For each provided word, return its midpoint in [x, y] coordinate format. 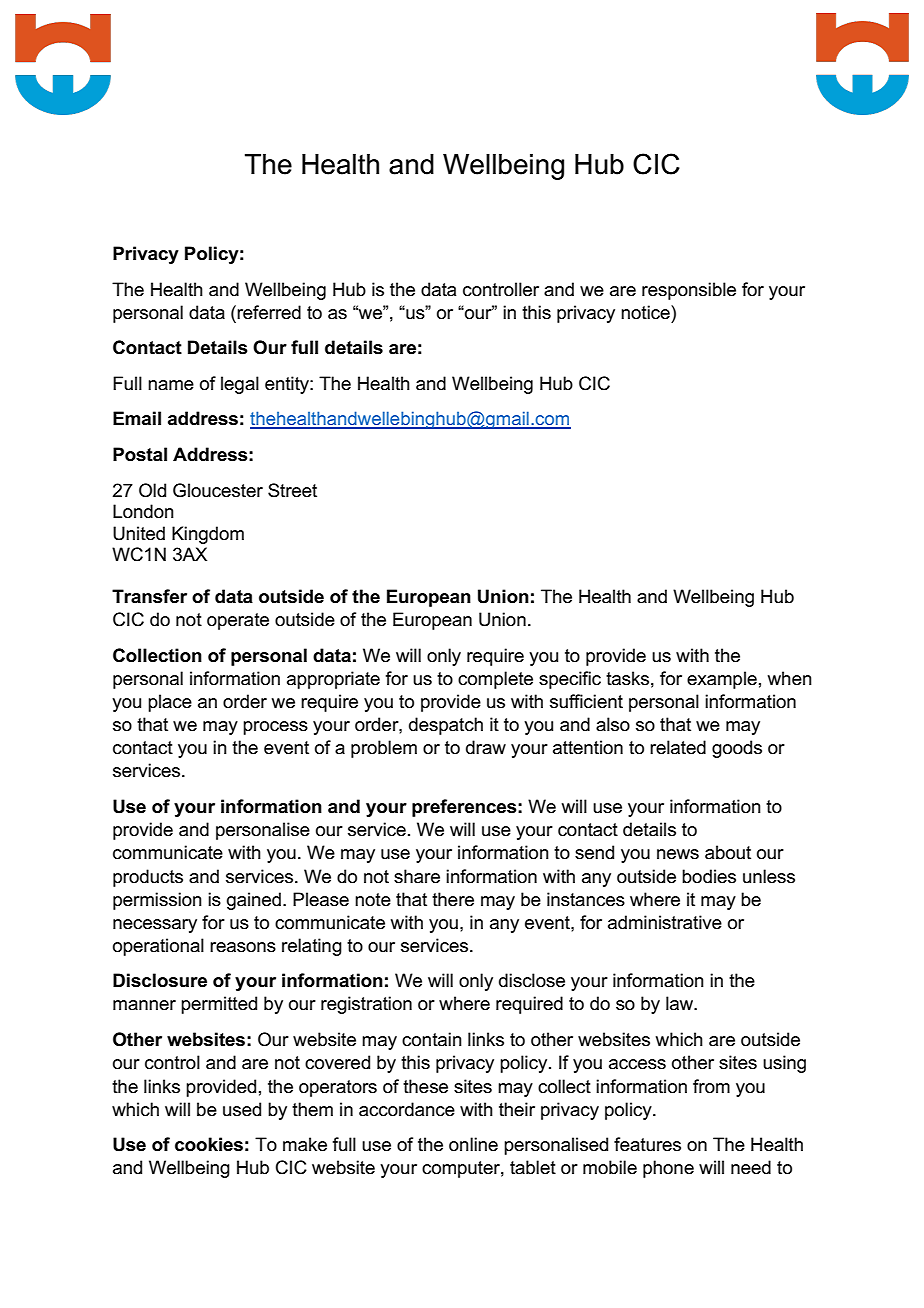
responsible [689, 291]
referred [268, 312]
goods [737, 749]
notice [646, 312]
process [275, 728]
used [242, 1109]
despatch [446, 726]
